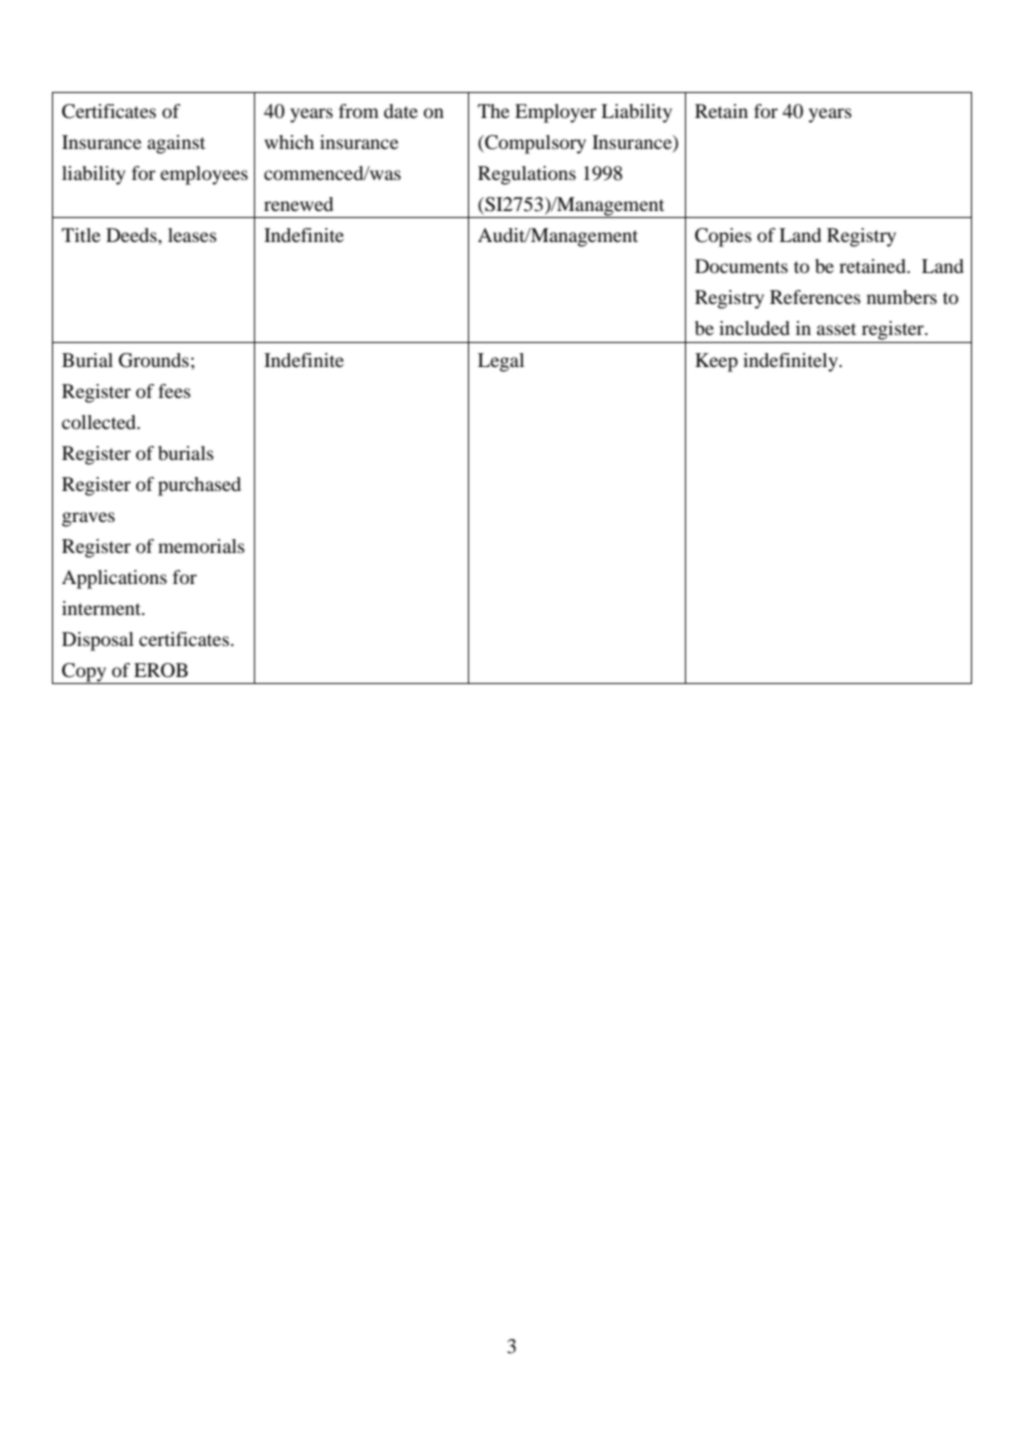 Image resolution: width=1024 pixels, height=1449 pixels. What do you see at coordinates (716, 362) in the screenshot?
I see `Keep` at bounding box center [716, 362].
